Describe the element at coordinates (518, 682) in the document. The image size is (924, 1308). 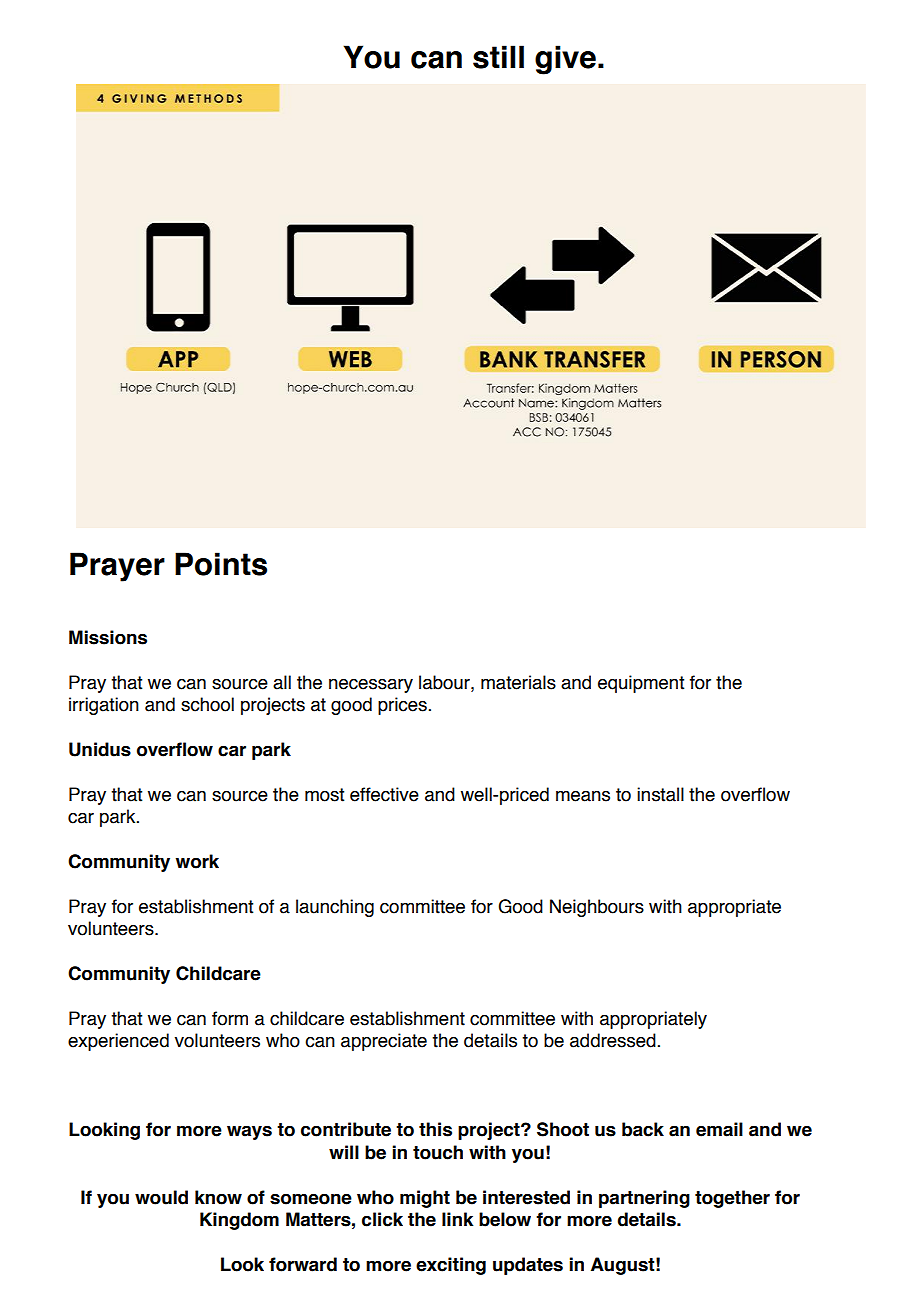
I see `materials` at that location.
